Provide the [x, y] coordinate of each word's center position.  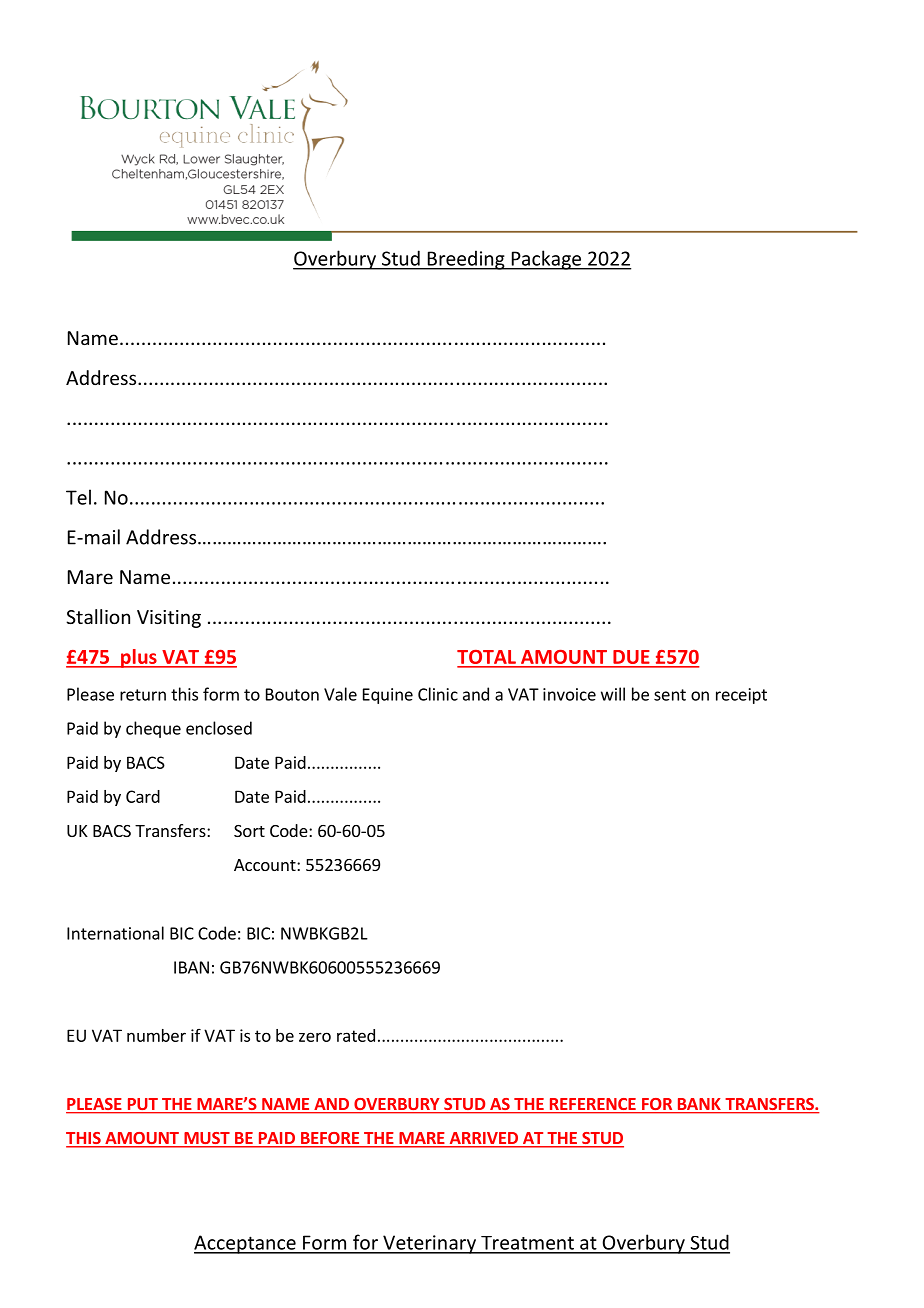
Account [266, 865]
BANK [699, 1105]
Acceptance [246, 1244]
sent [670, 695]
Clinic [438, 694]
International [115, 933]
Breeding [466, 260]
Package [546, 260]
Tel [78, 497]
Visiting [169, 619]
